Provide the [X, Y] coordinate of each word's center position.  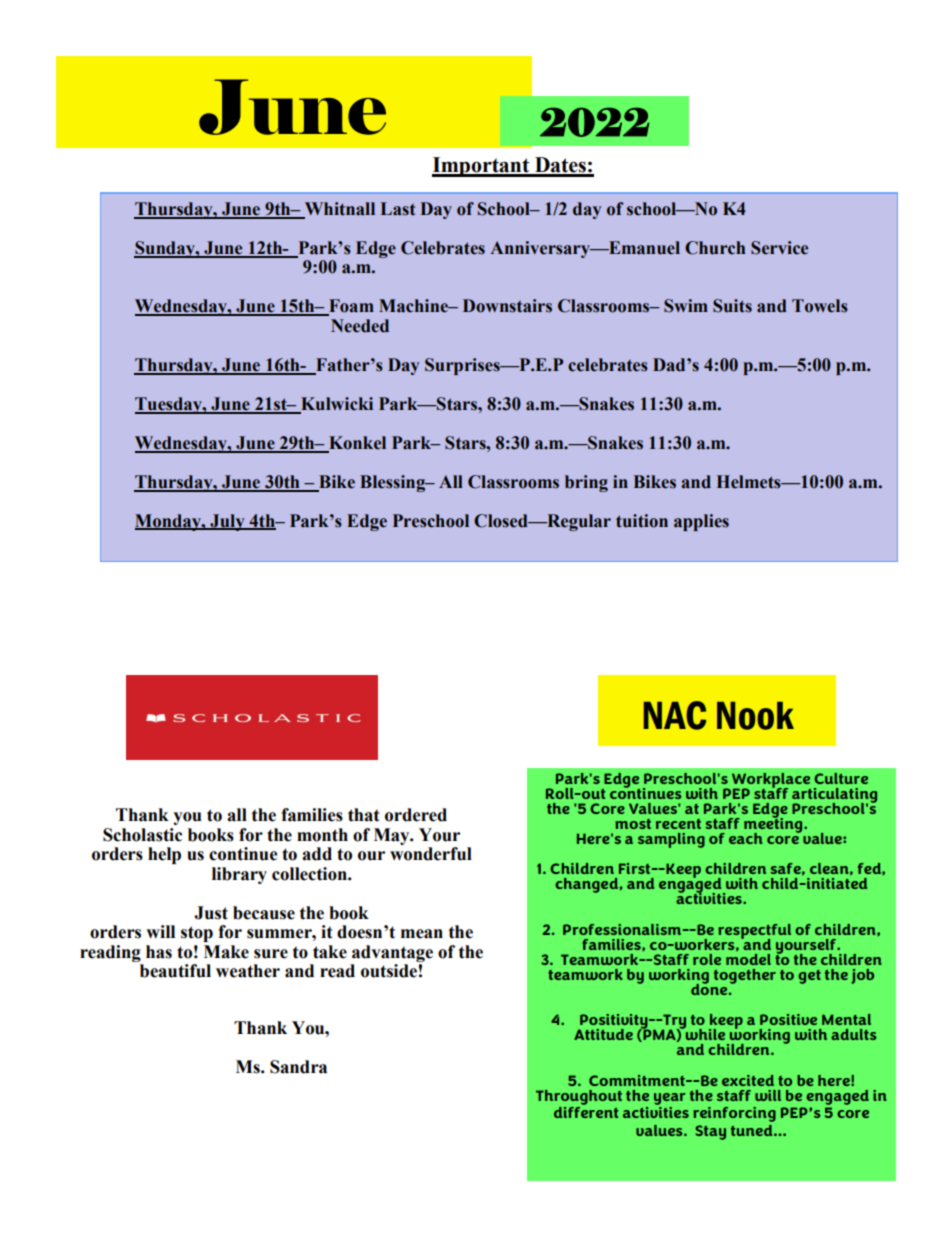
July [227, 522]
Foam [350, 307]
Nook [755, 716]
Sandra [298, 1067]
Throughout [579, 1097]
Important [482, 167]
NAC [675, 715]
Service [779, 248]
